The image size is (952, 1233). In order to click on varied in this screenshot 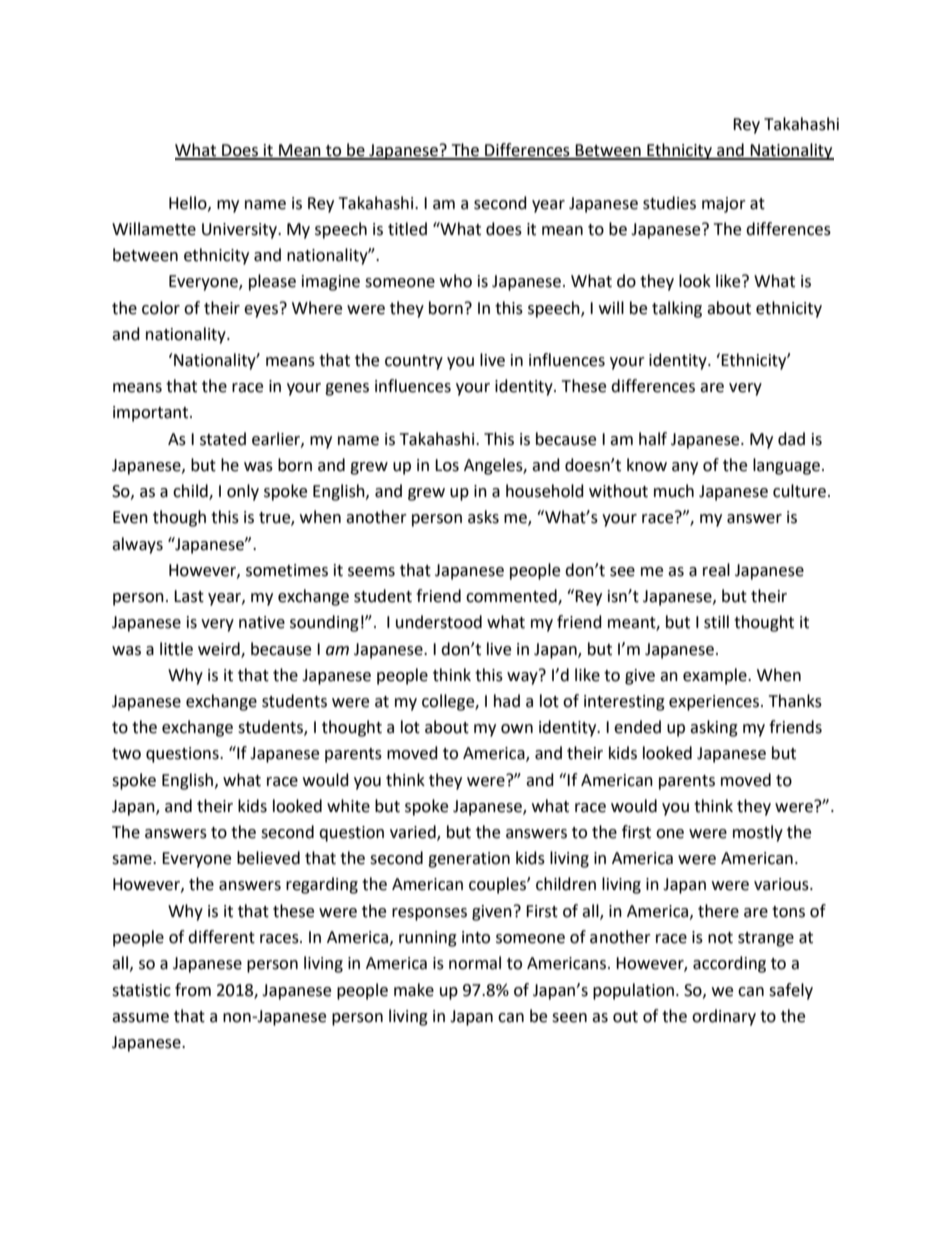, I will do `click(414, 833)`.
